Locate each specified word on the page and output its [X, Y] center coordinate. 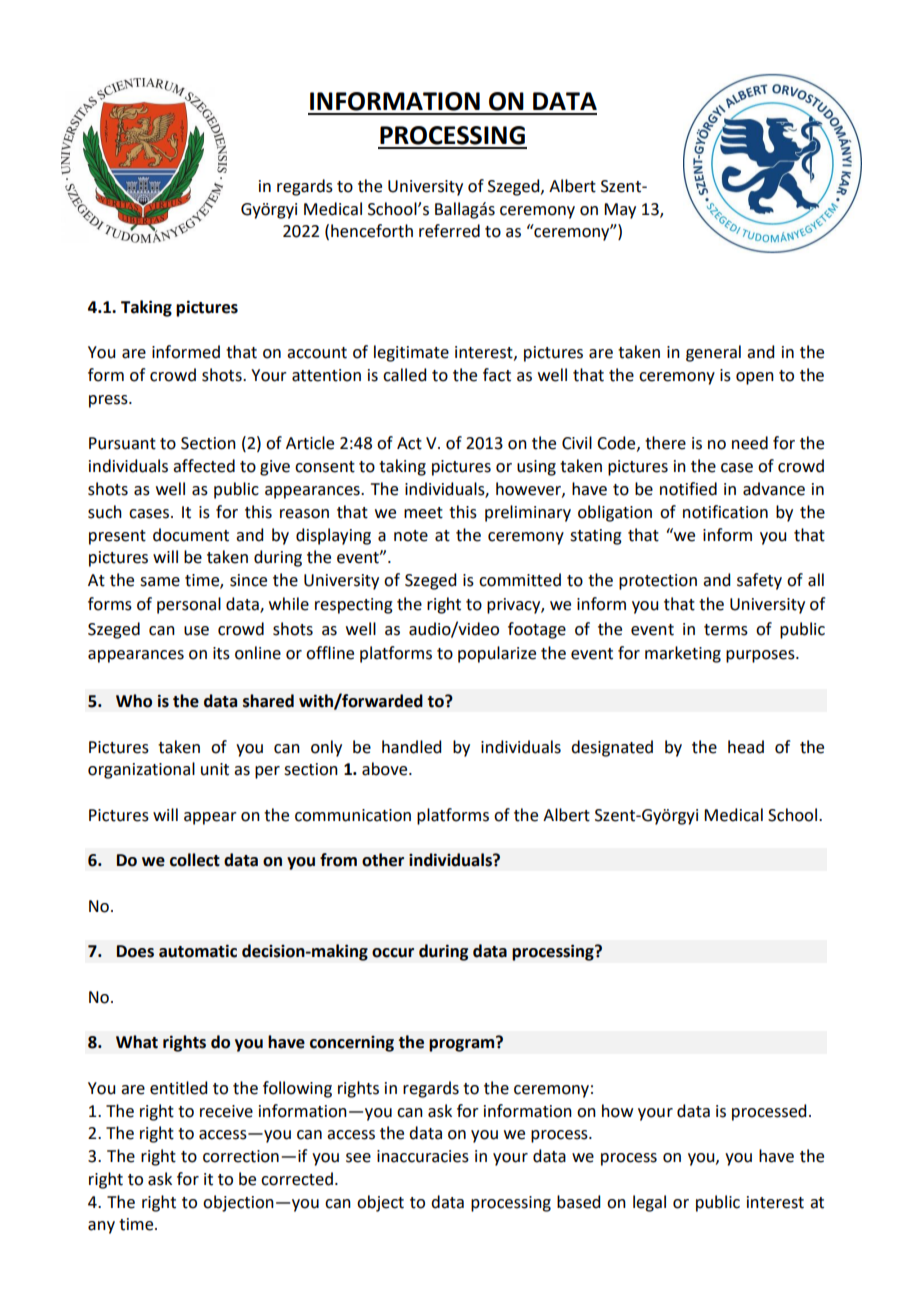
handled [411, 747]
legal [649, 1203]
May [620, 211]
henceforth [372, 231]
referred [449, 231]
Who [134, 701]
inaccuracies [423, 1156]
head [746, 747]
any [101, 1227]
